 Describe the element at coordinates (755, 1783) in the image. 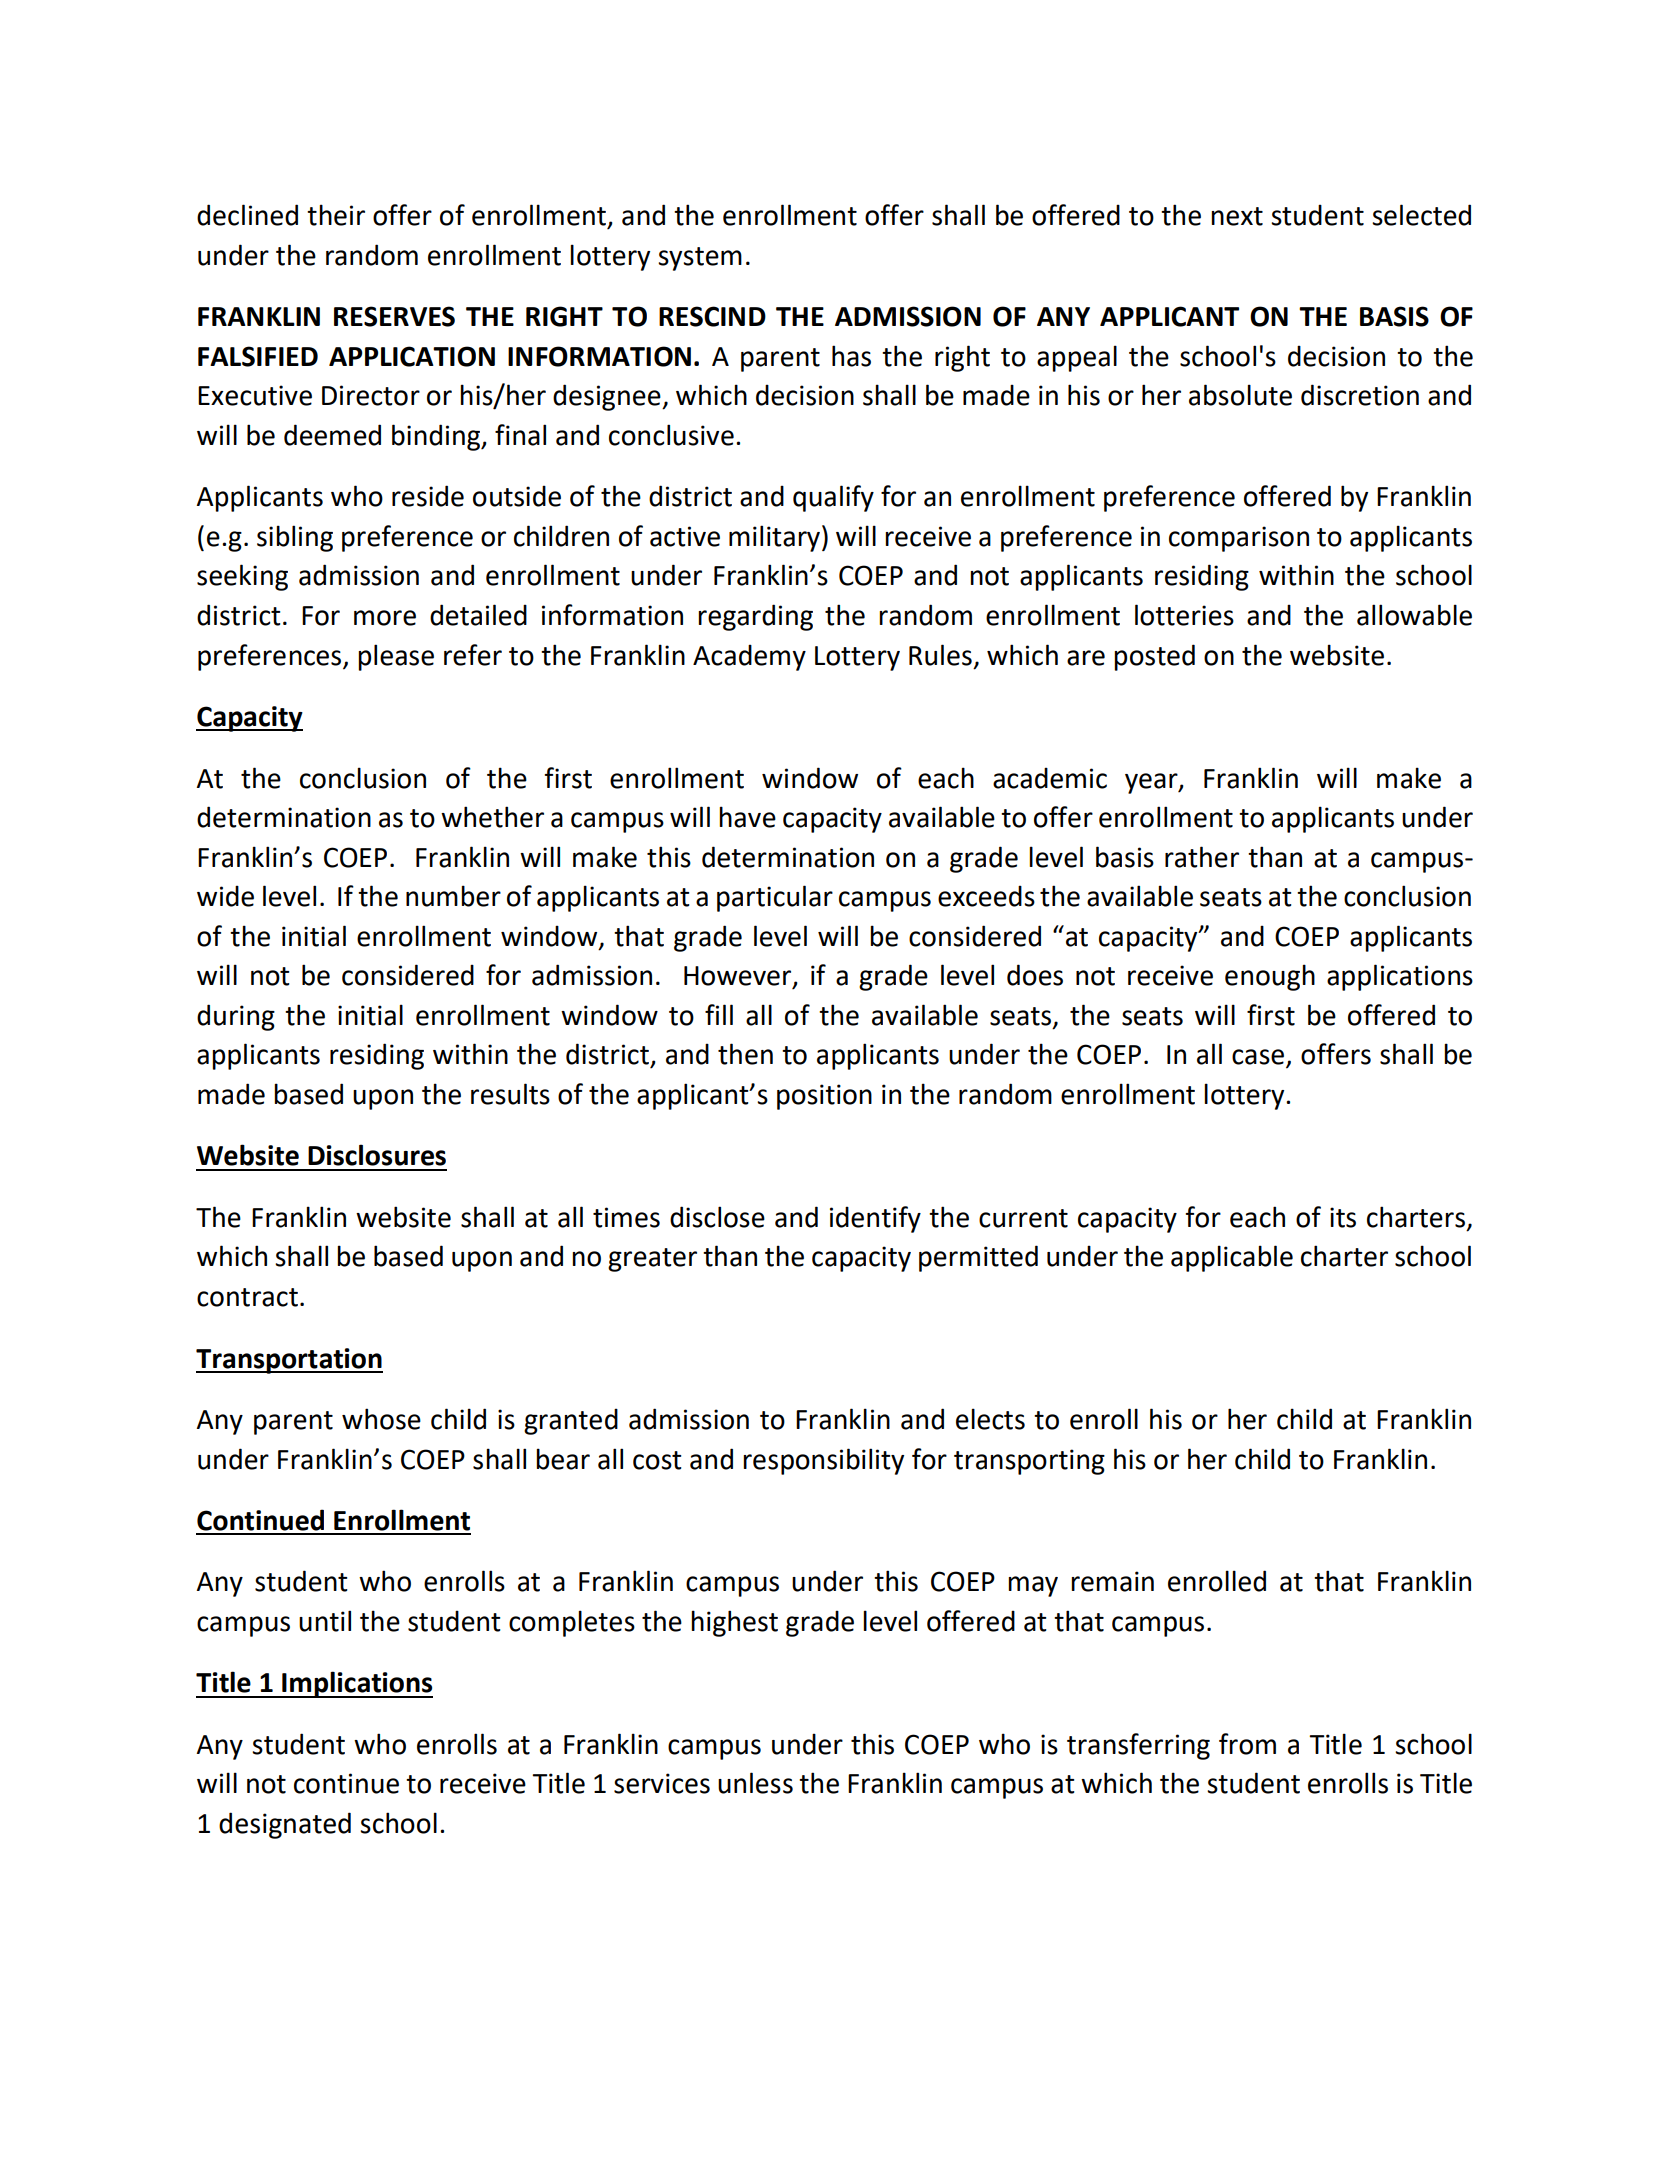

I see `unless` at that location.
